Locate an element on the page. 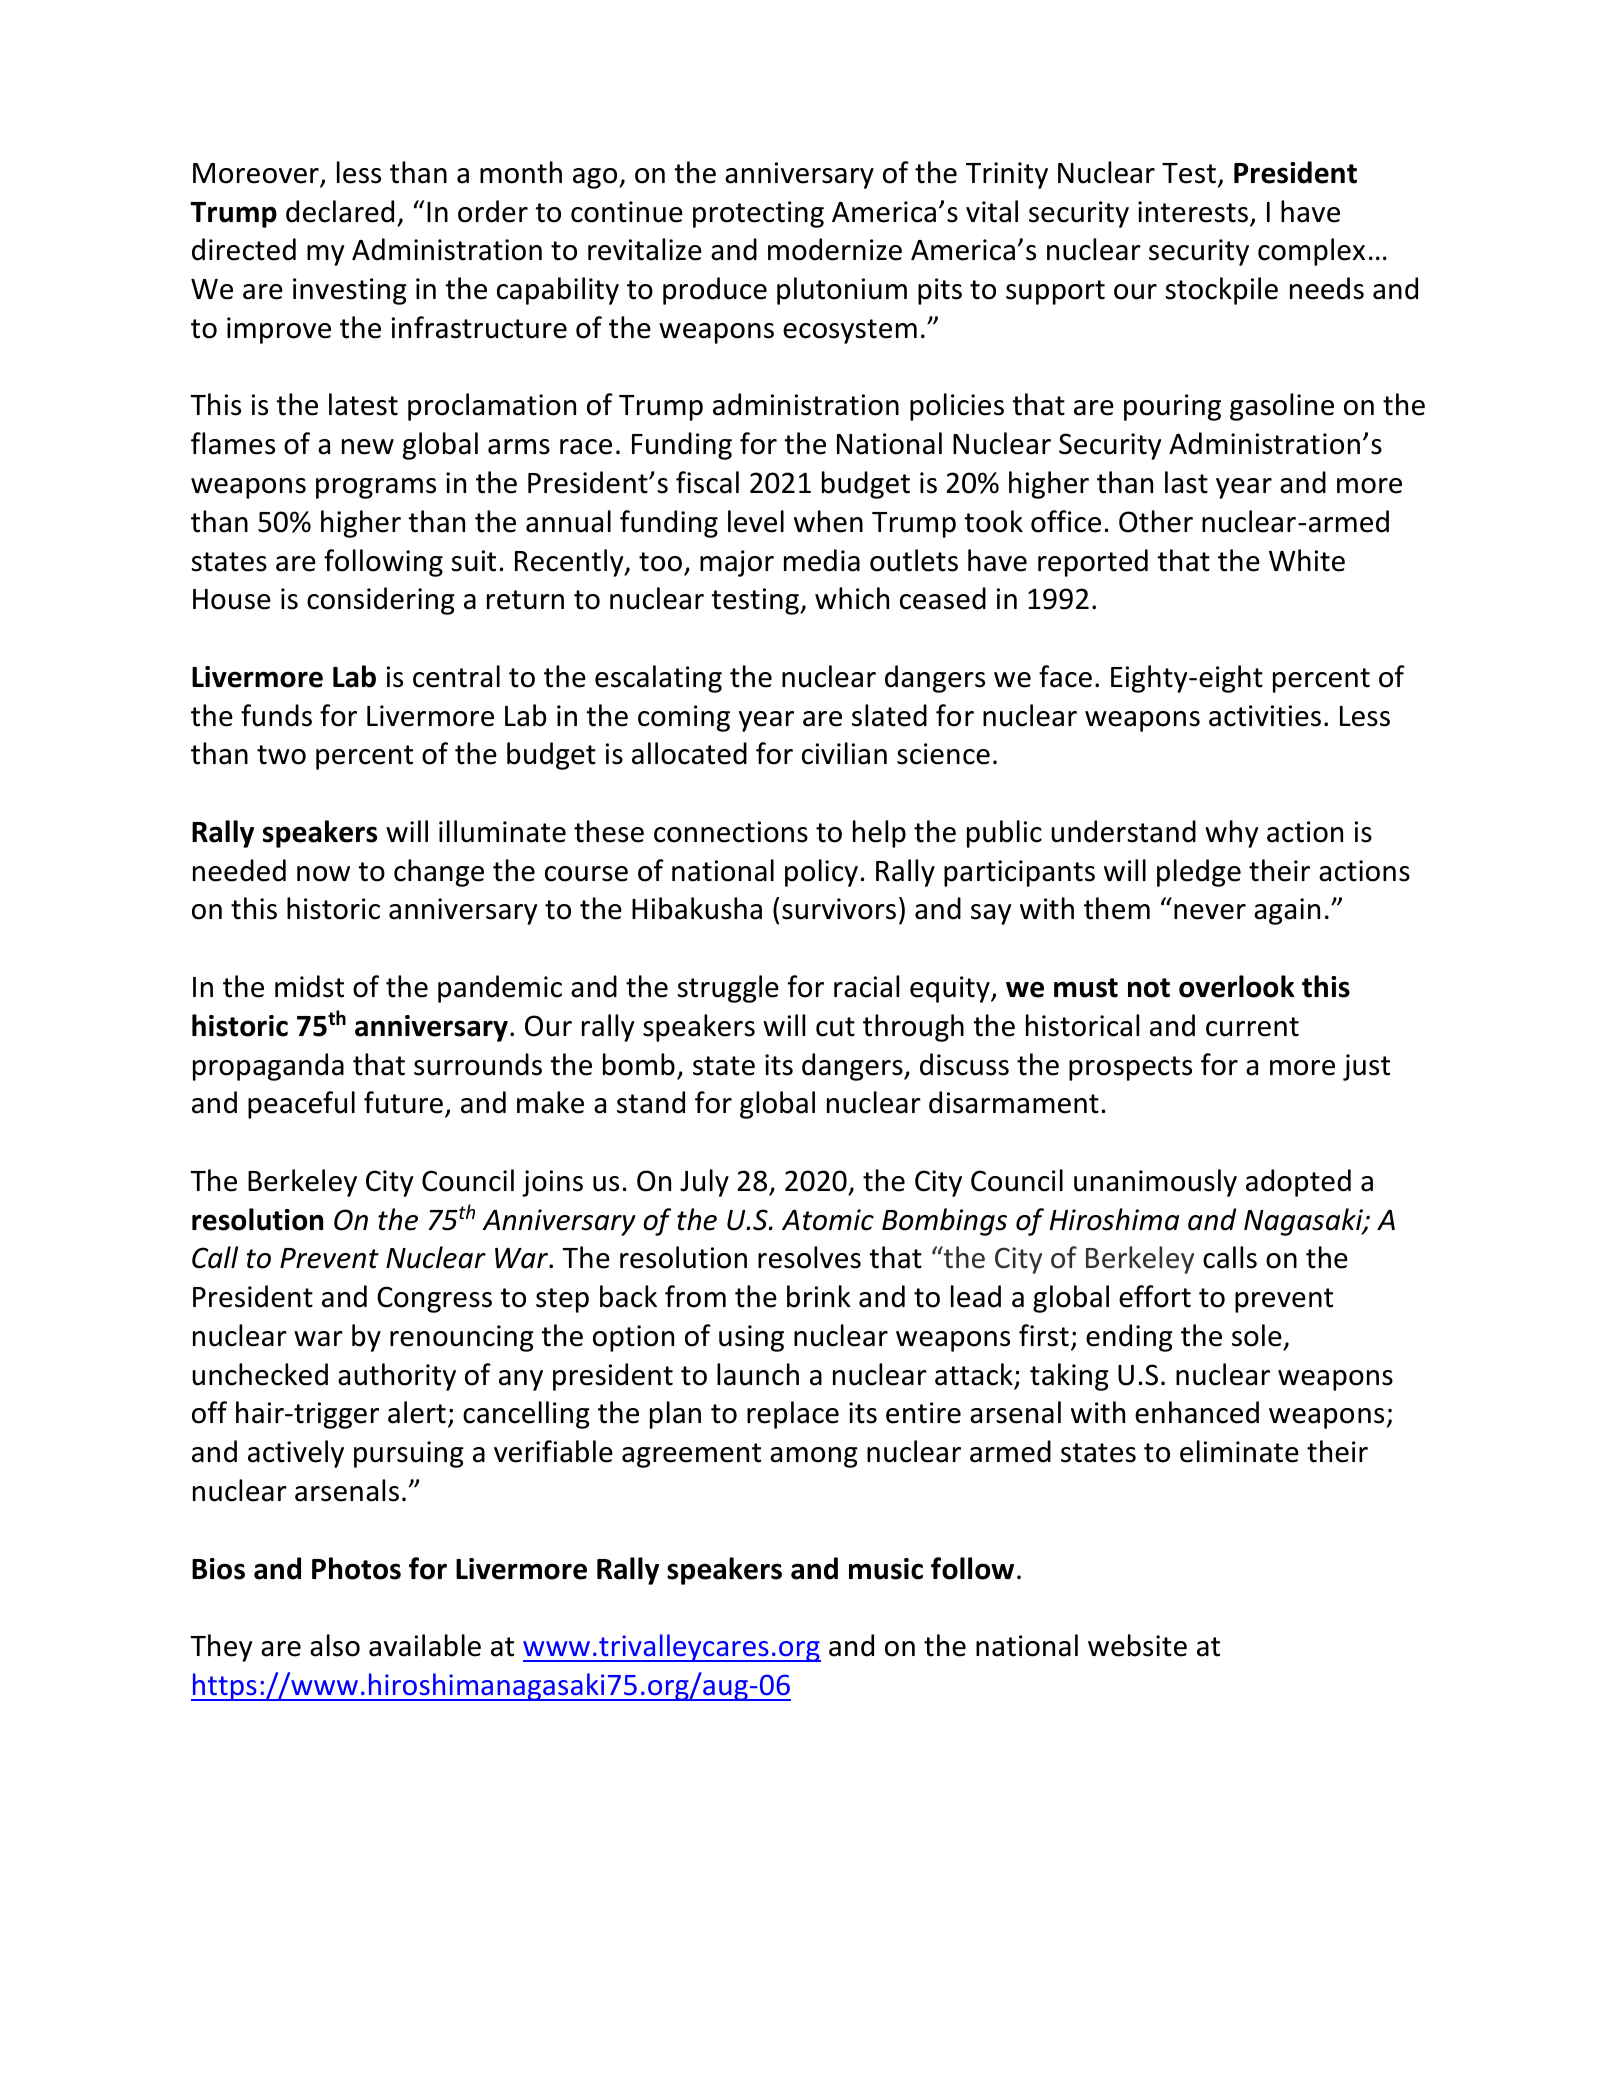 This document has width=1619, height=2096. declared is located at coordinates (340, 211).
